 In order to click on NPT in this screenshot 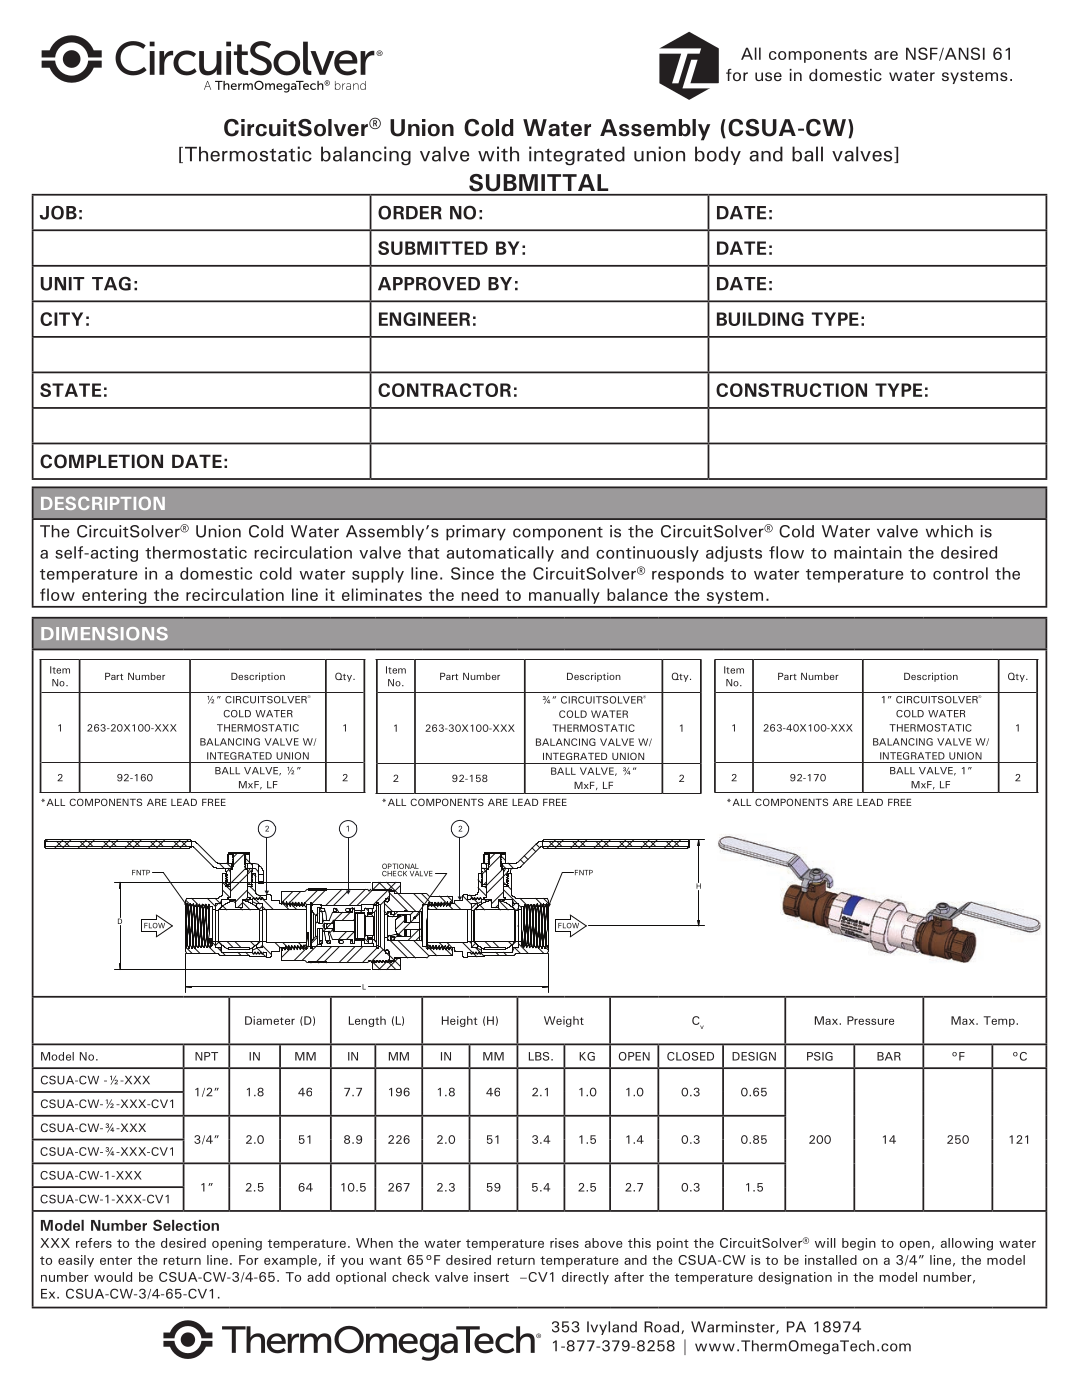, I will do `click(206, 1056)`.
